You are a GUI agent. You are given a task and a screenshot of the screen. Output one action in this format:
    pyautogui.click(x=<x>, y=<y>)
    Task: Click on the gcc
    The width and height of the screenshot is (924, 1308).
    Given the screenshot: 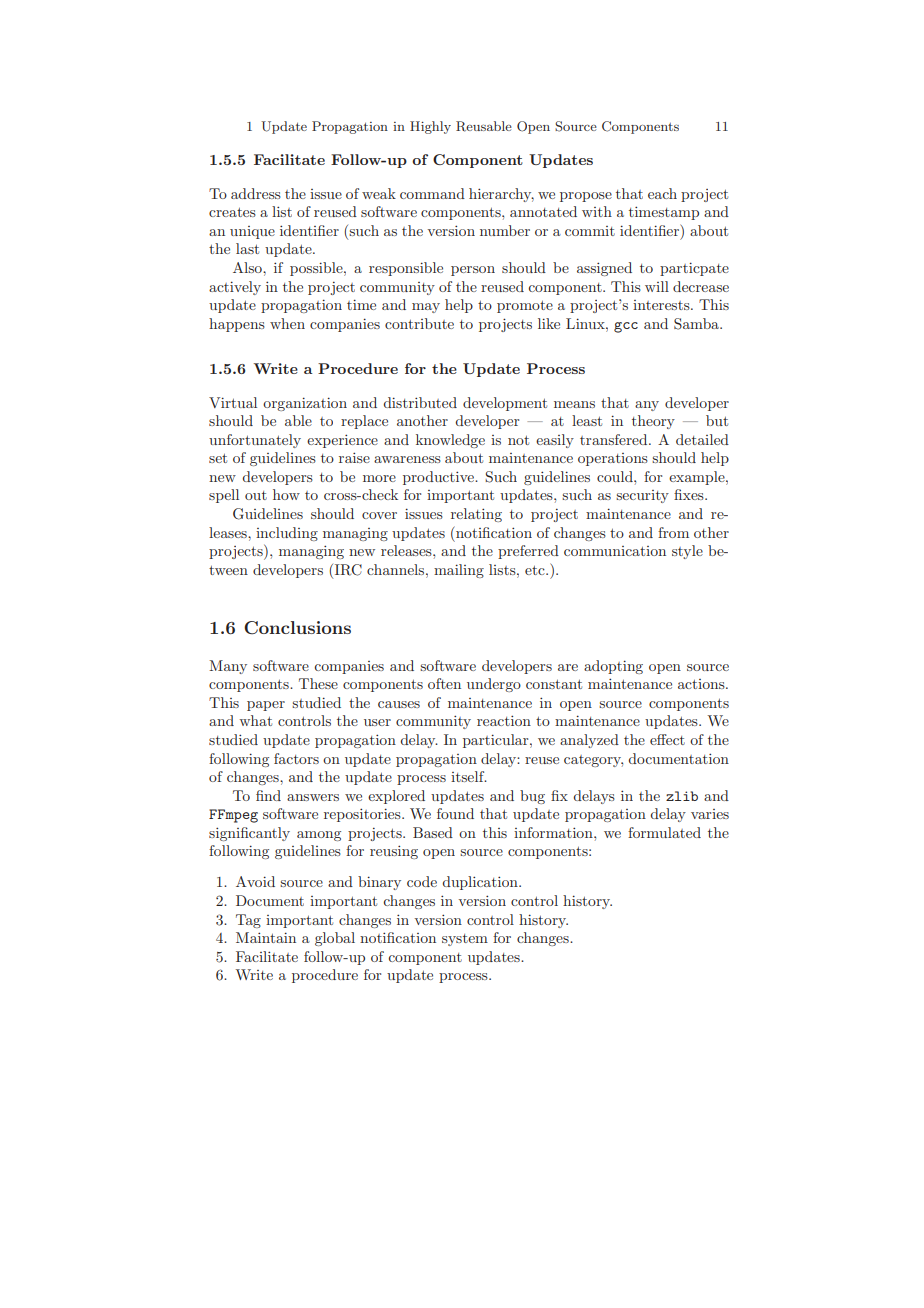 What is the action you would take?
    pyautogui.click(x=626, y=327)
